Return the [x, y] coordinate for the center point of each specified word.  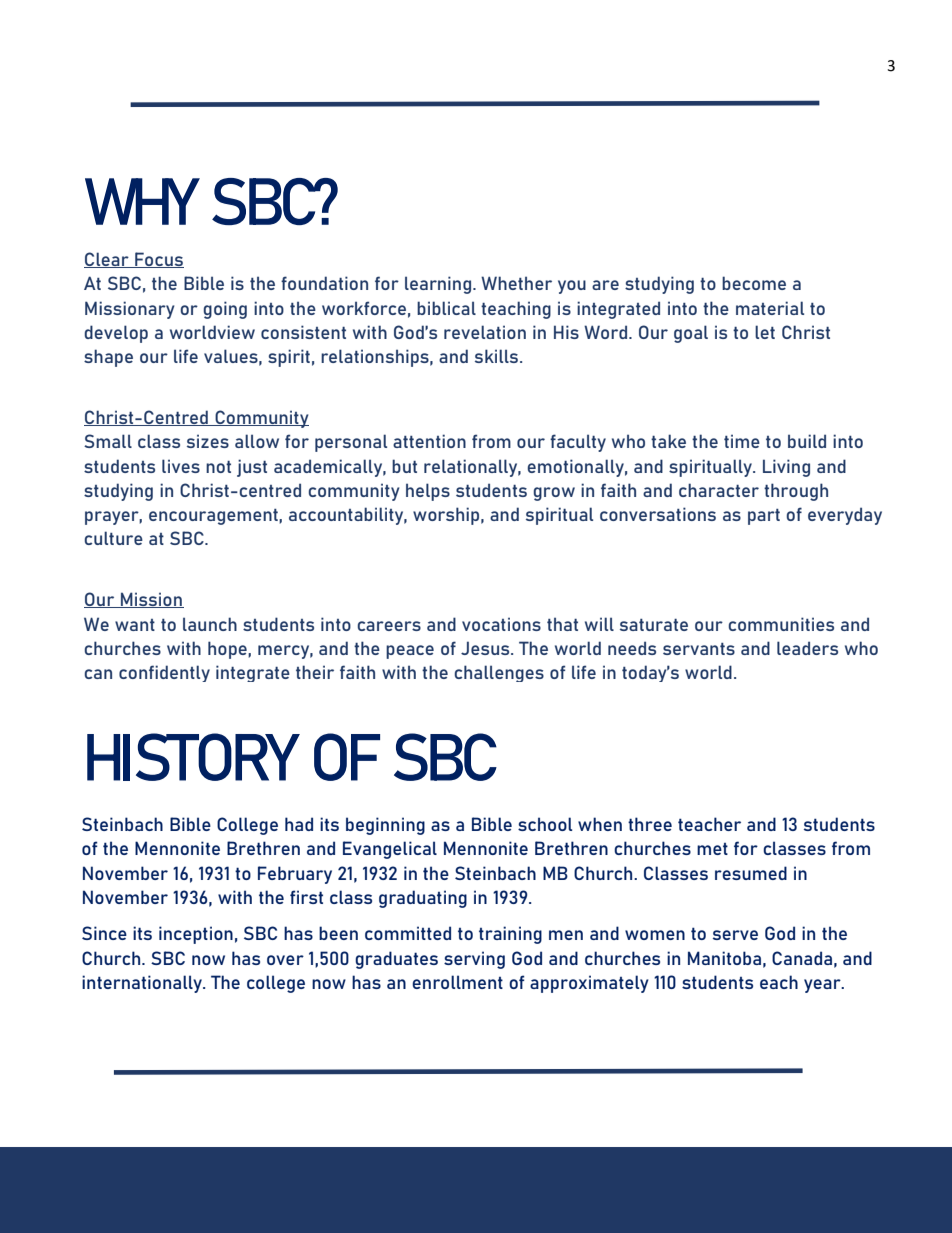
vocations [501, 624]
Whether [516, 283]
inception [196, 935]
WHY [142, 201]
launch [210, 624]
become [754, 283]
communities [781, 624]
